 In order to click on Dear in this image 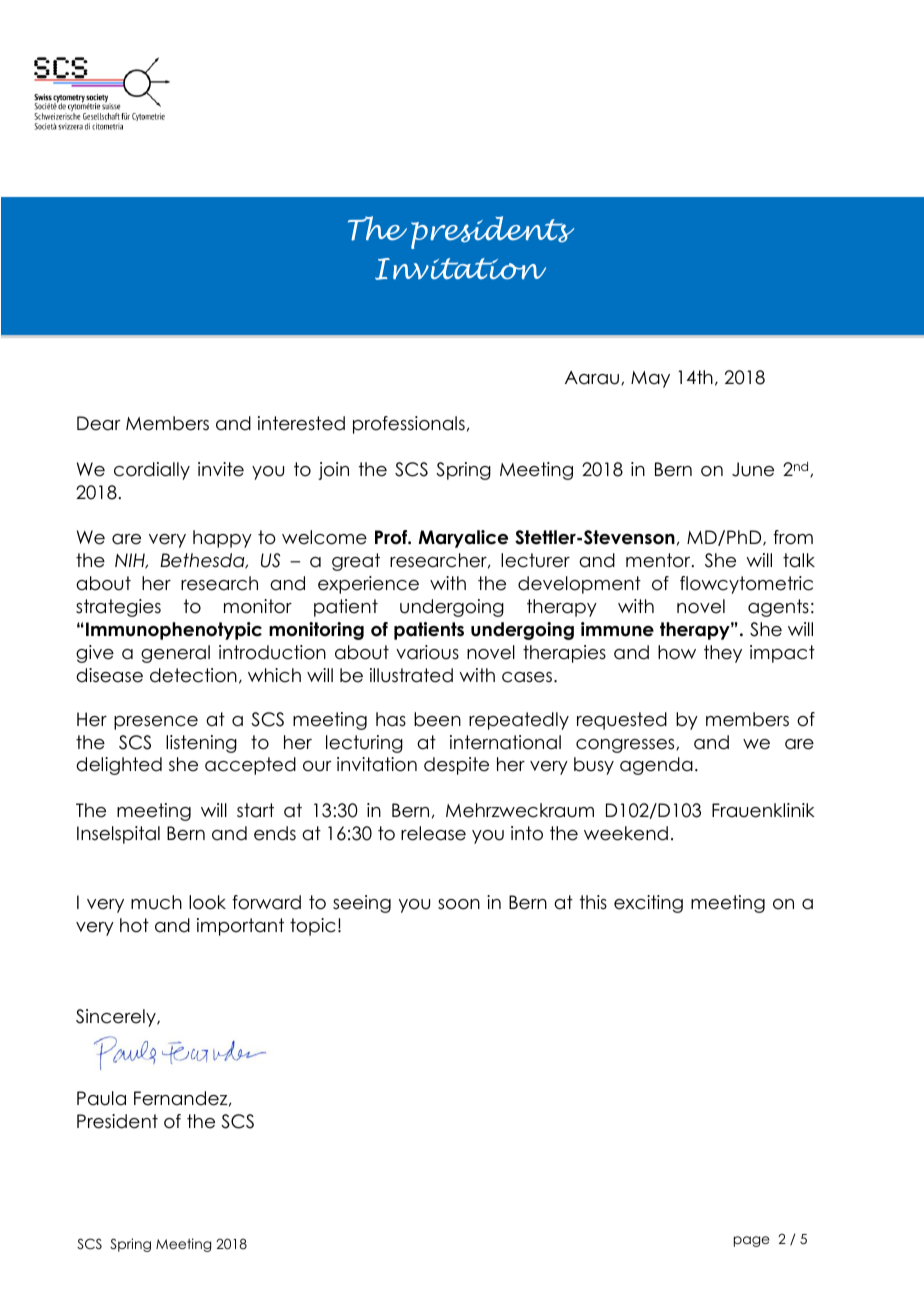, I will do `click(99, 423)`.
